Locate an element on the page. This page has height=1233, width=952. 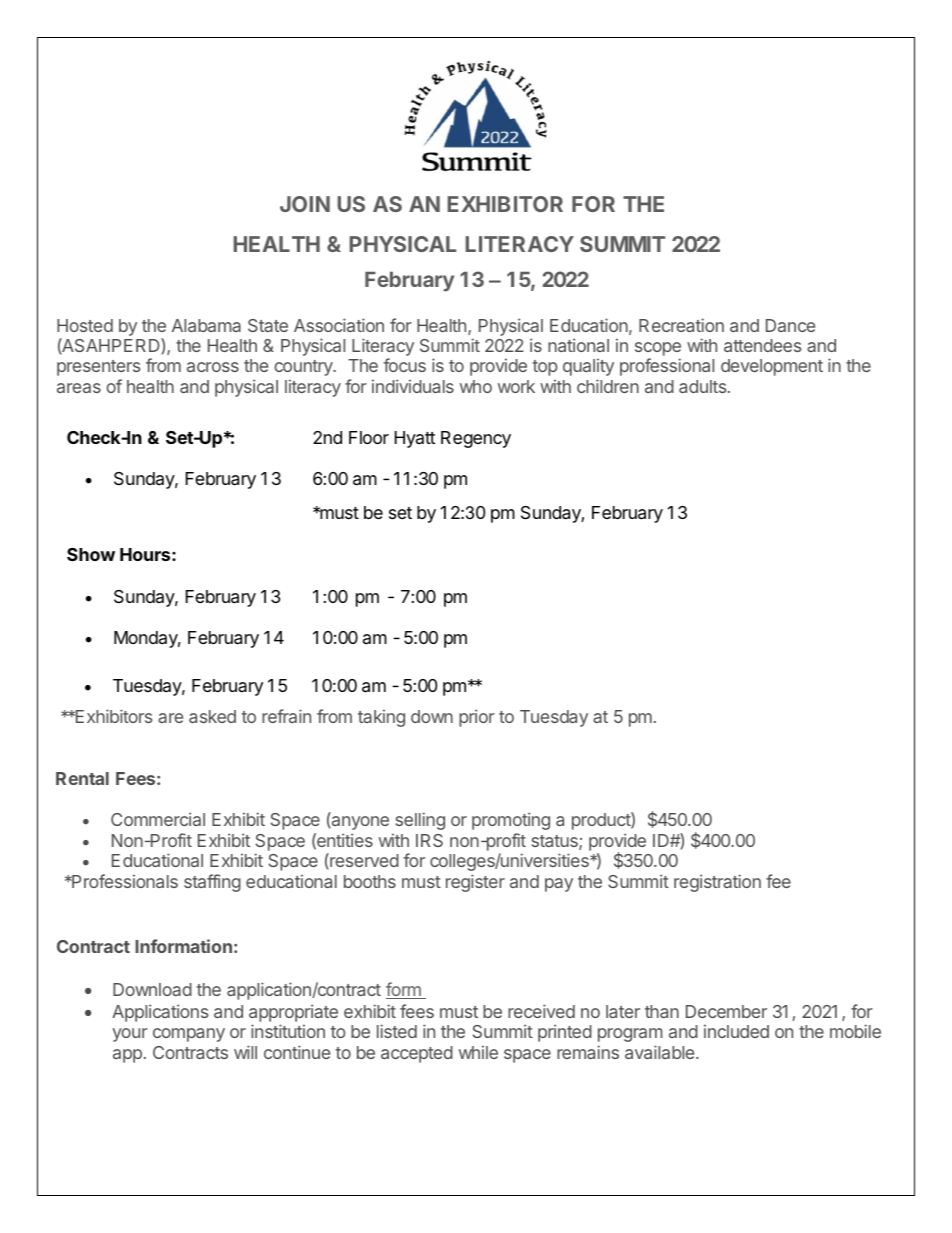
asked is located at coordinates (212, 716).
